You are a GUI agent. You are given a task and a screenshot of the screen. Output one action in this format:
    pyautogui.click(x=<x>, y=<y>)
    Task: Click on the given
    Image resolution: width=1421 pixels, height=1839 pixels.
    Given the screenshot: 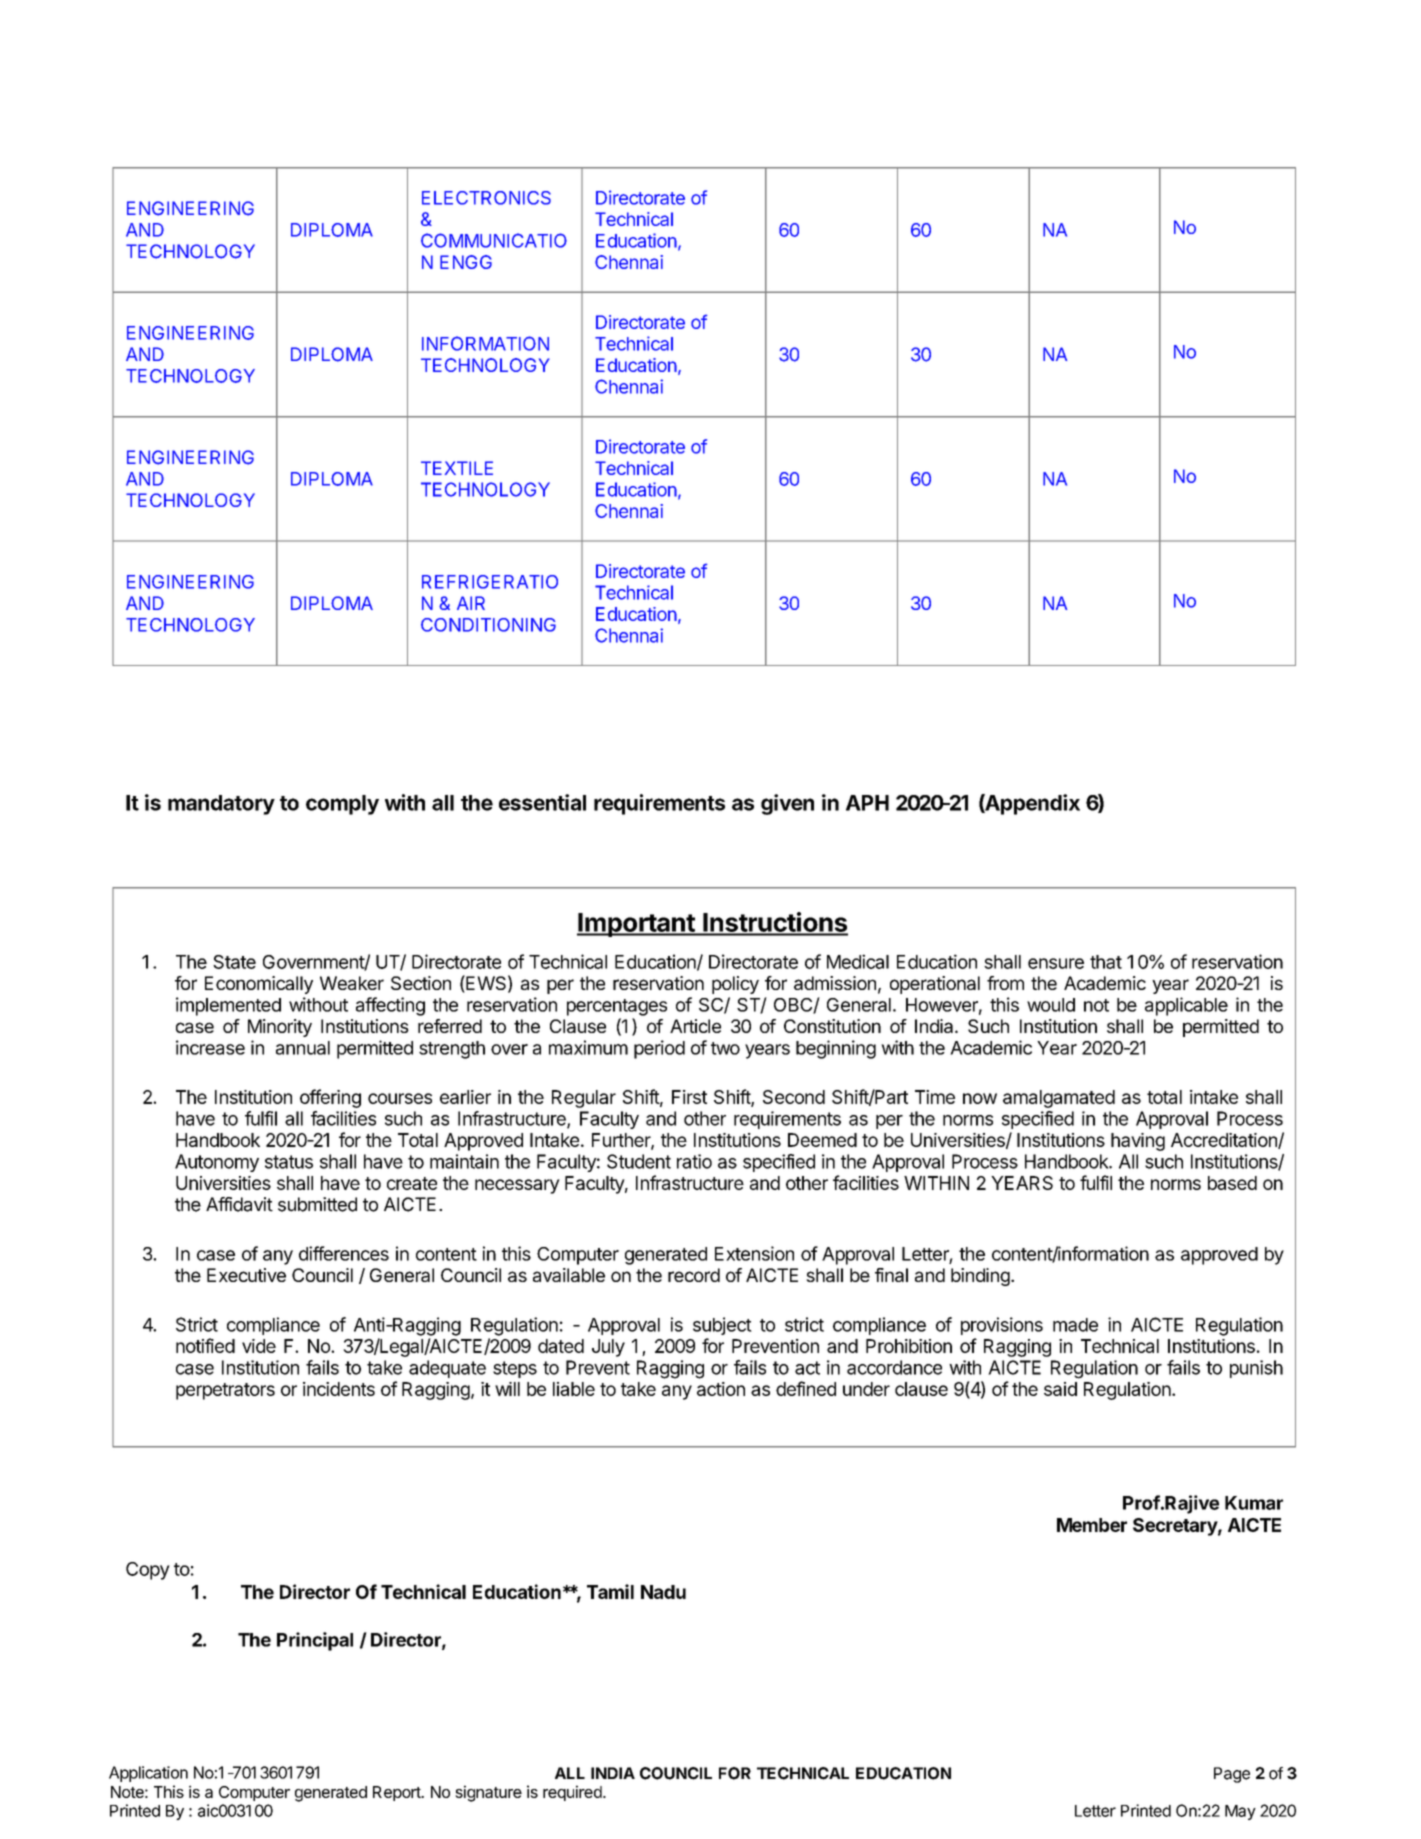 What is the action you would take?
    pyautogui.click(x=787, y=804)
